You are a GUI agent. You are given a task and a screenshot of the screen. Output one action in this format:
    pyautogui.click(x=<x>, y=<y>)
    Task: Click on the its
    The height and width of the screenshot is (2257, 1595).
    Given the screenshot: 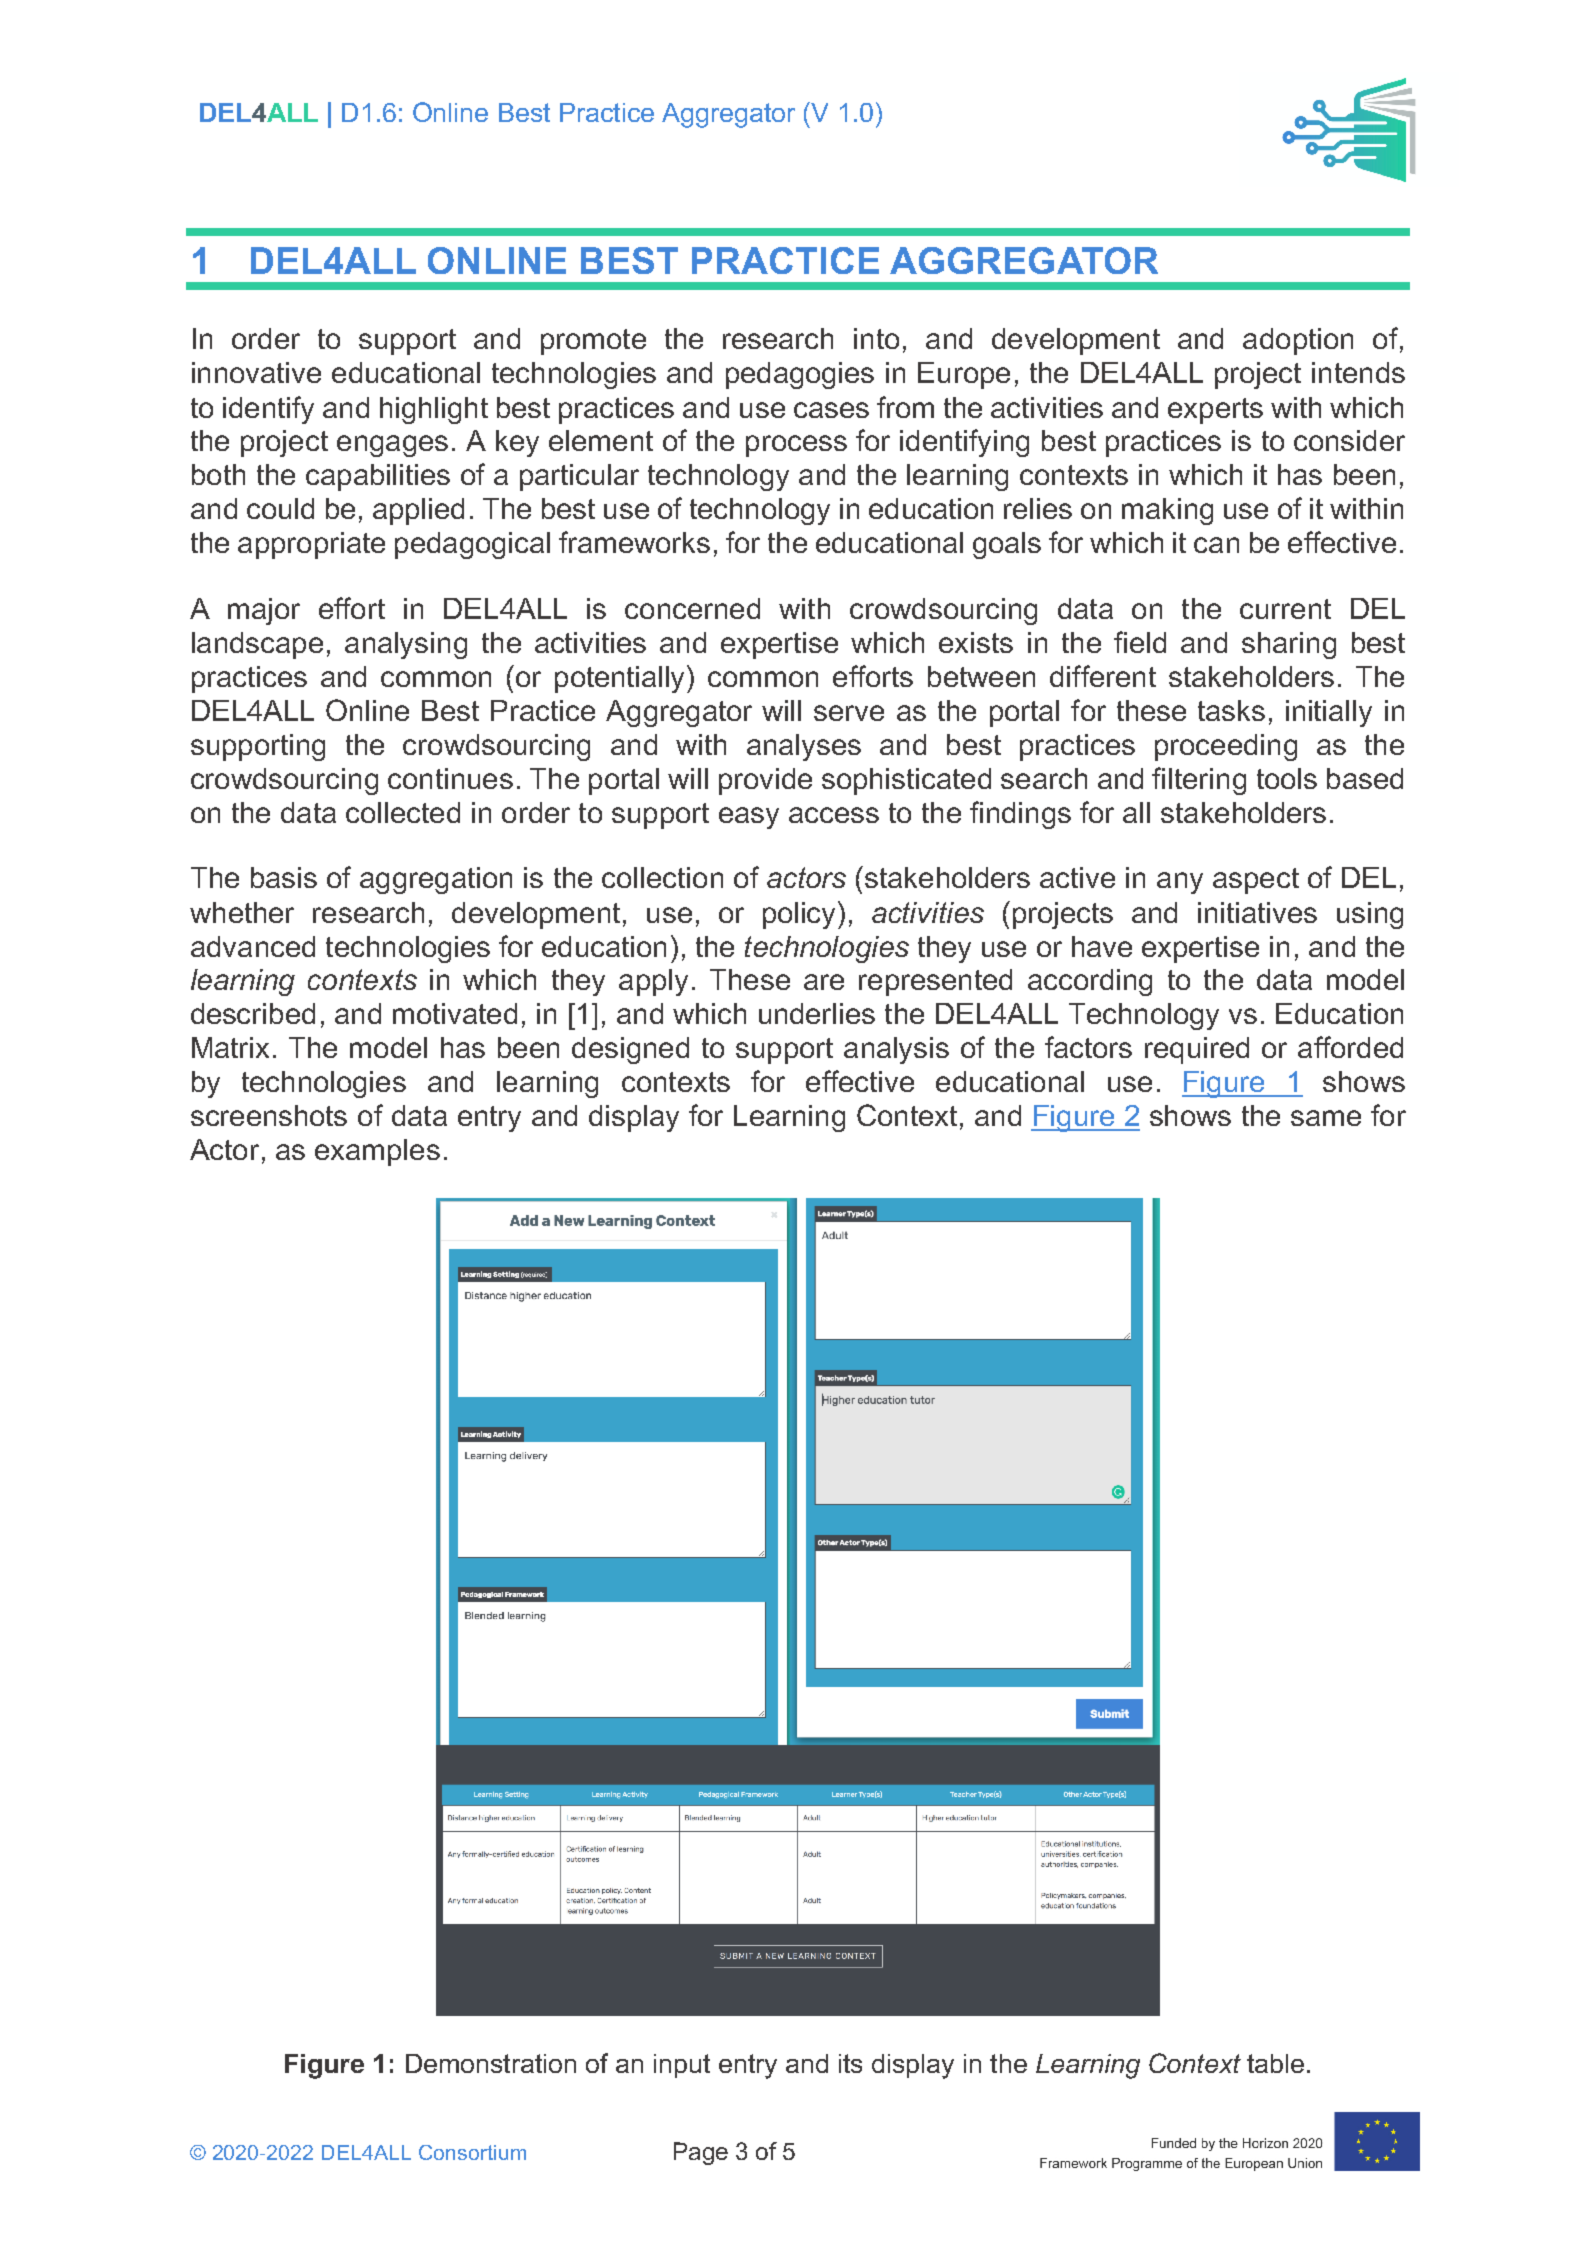 What is the action you would take?
    pyautogui.click(x=850, y=2063)
